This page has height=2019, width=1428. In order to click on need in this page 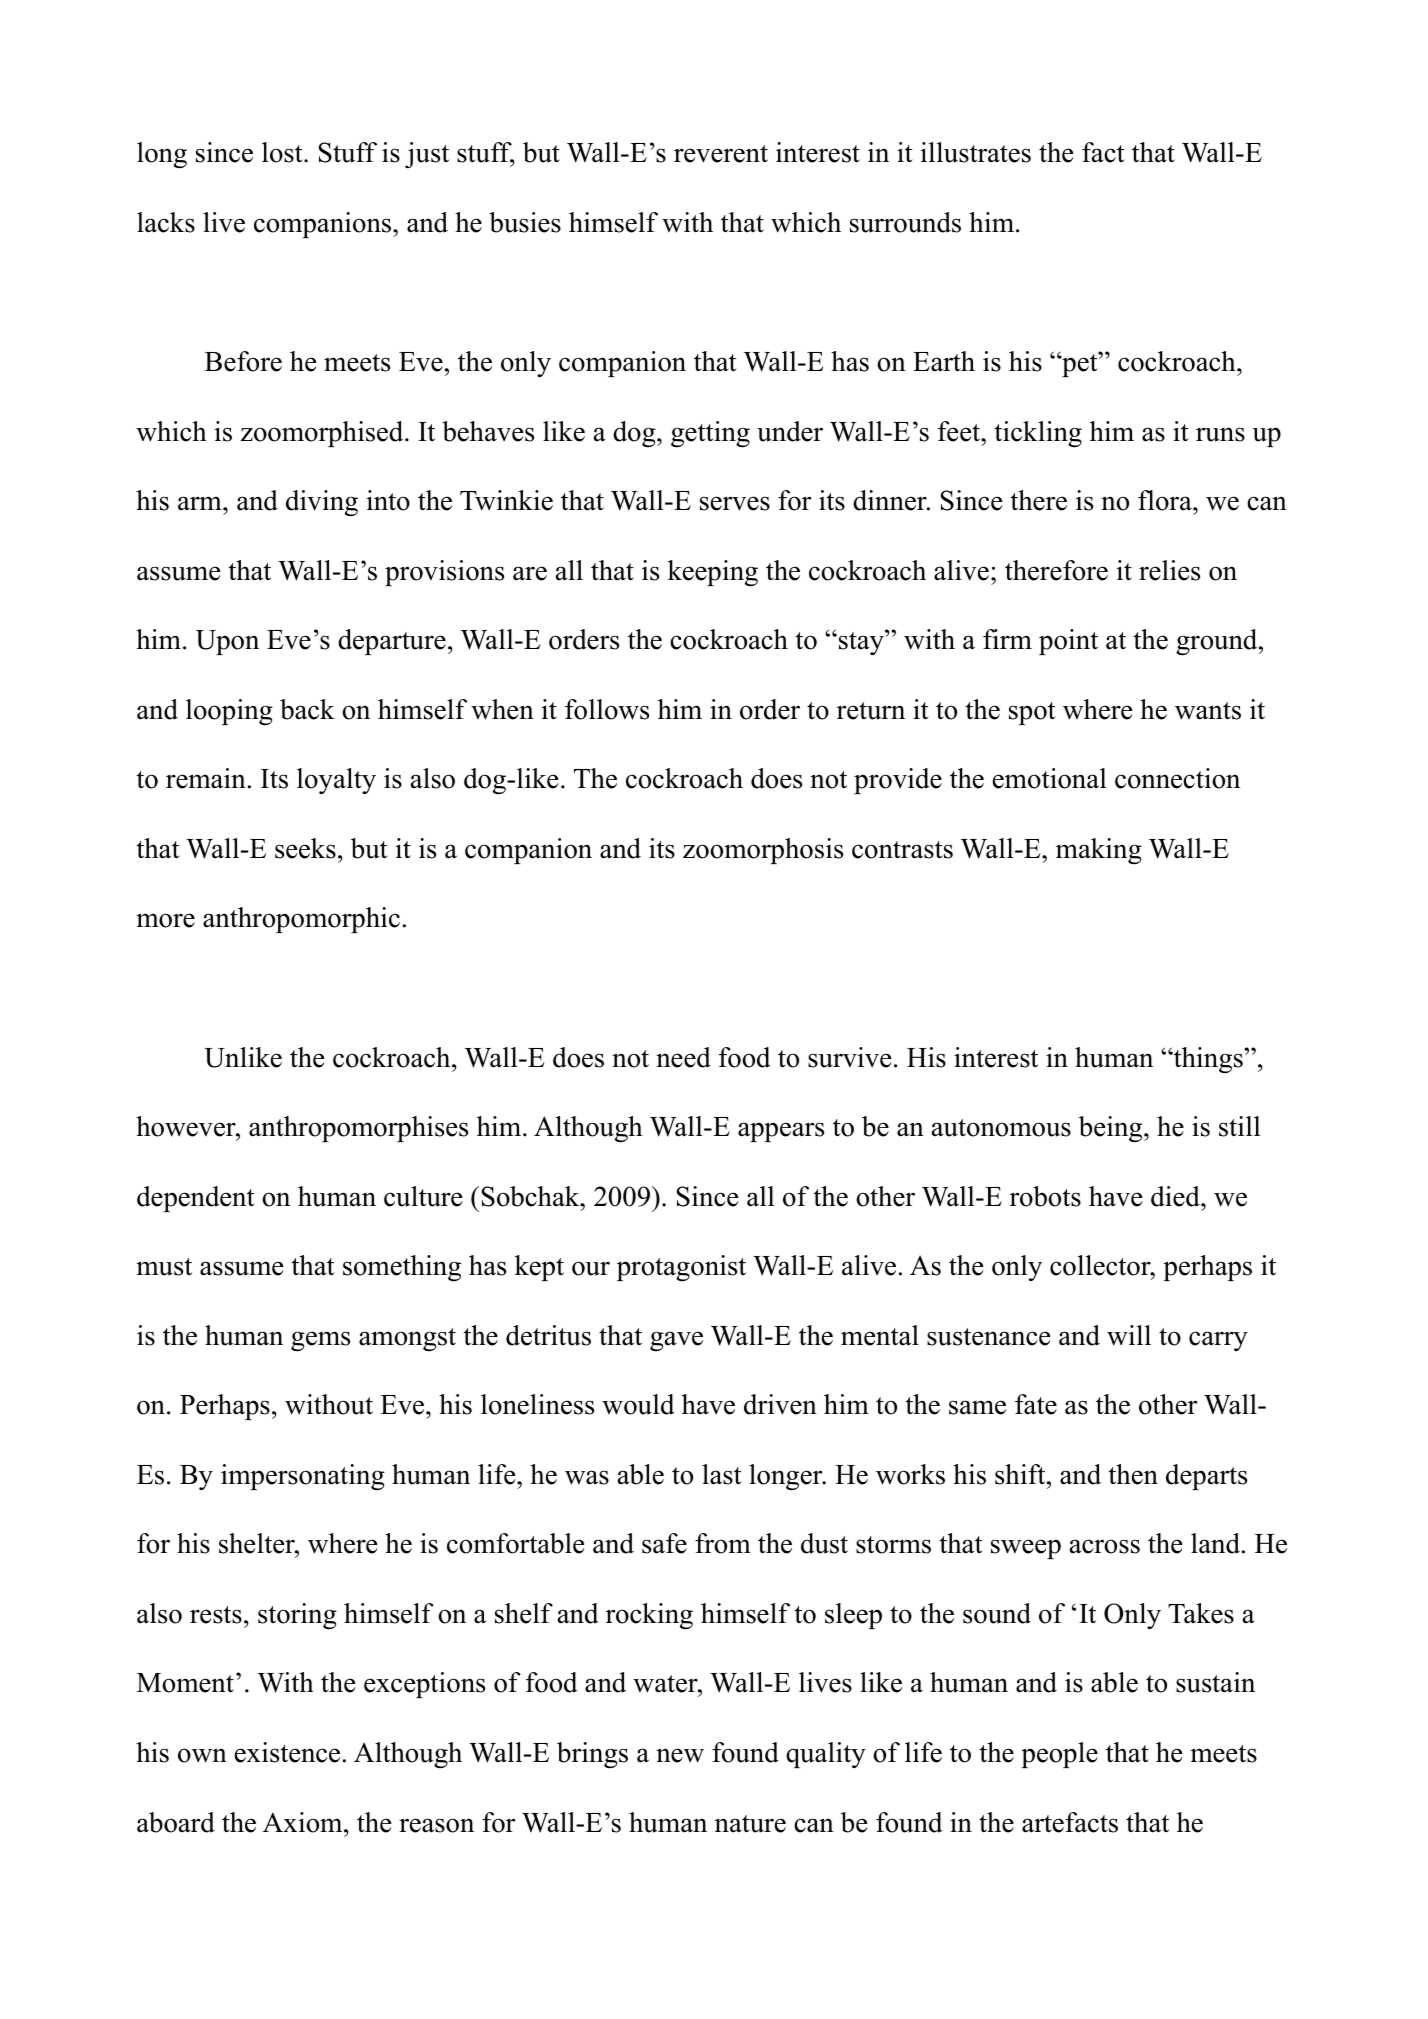, I will do `click(683, 1057)`.
